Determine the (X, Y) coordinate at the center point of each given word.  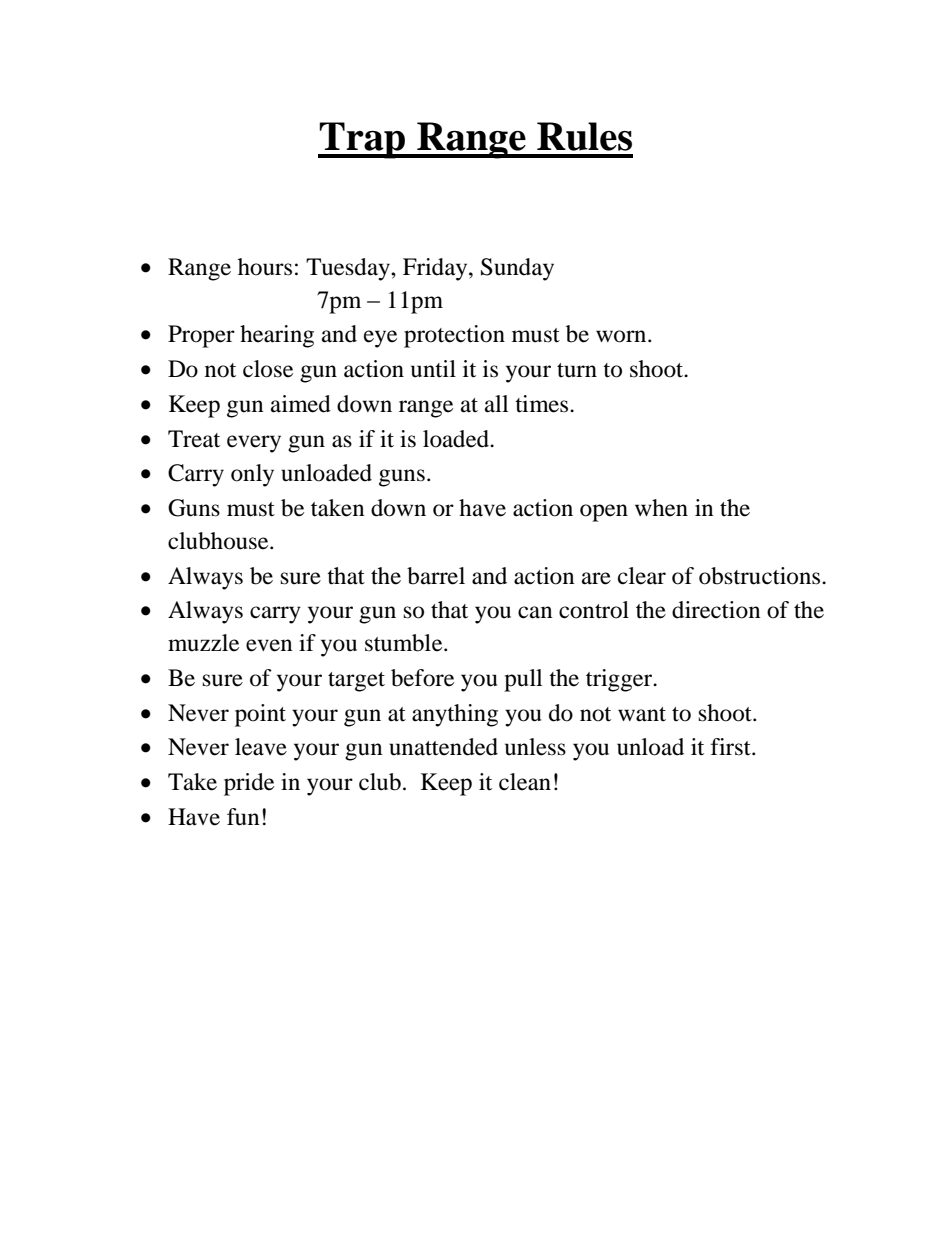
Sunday (517, 269)
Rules (584, 136)
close (268, 369)
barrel (436, 576)
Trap (363, 140)
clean (525, 782)
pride (249, 784)
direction (716, 610)
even (269, 645)
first (732, 747)
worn (622, 336)
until (433, 369)
